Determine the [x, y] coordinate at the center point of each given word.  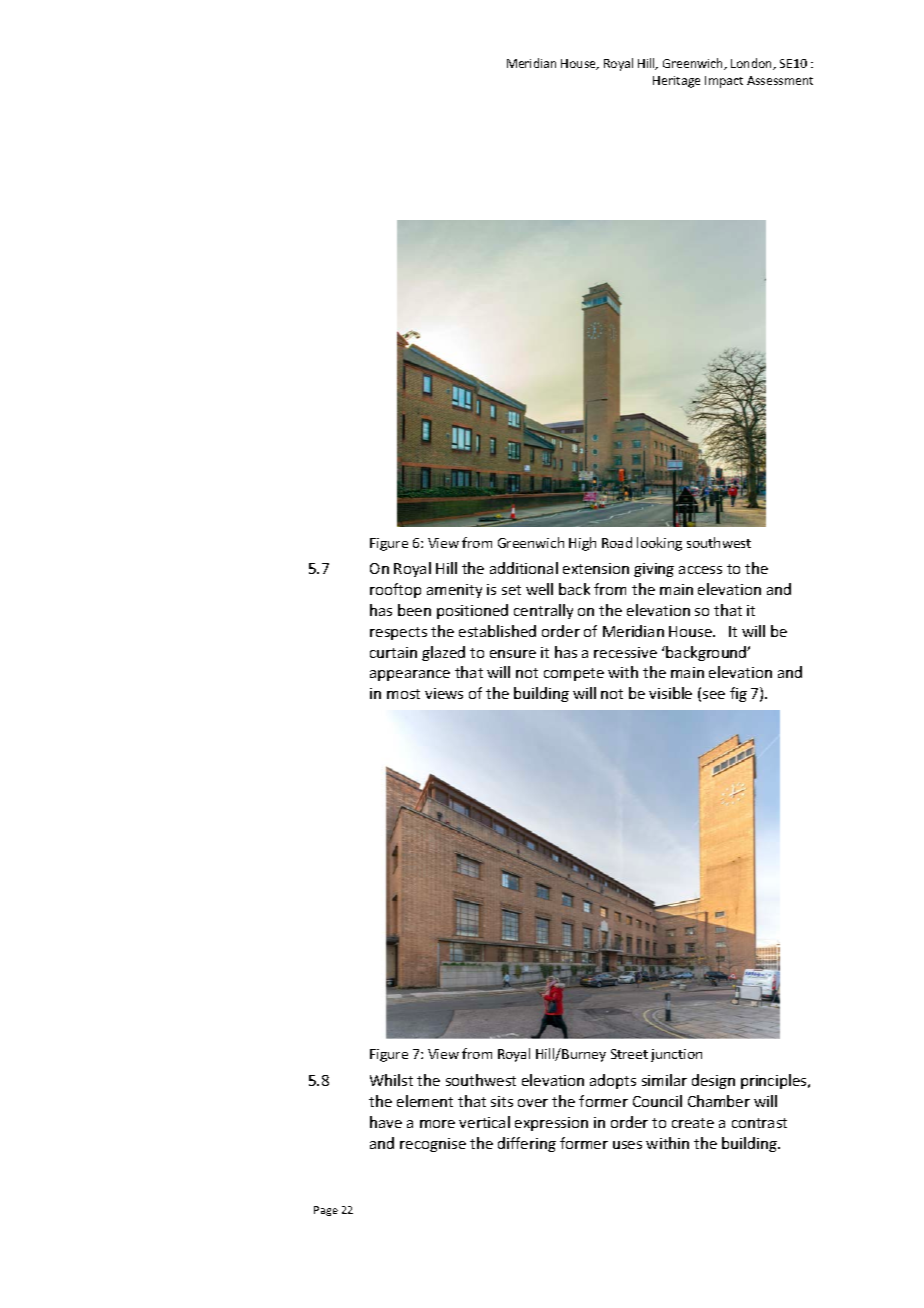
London [753, 64]
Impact [724, 82]
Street [629, 1054]
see [714, 695]
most [403, 694]
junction [676, 1055]
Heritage [676, 82]
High [582, 544]
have [386, 1122]
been [414, 610]
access [700, 570]
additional [524, 568]
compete [574, 674]
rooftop [395, 590]
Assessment [780, 80]
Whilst [391, 1080]
